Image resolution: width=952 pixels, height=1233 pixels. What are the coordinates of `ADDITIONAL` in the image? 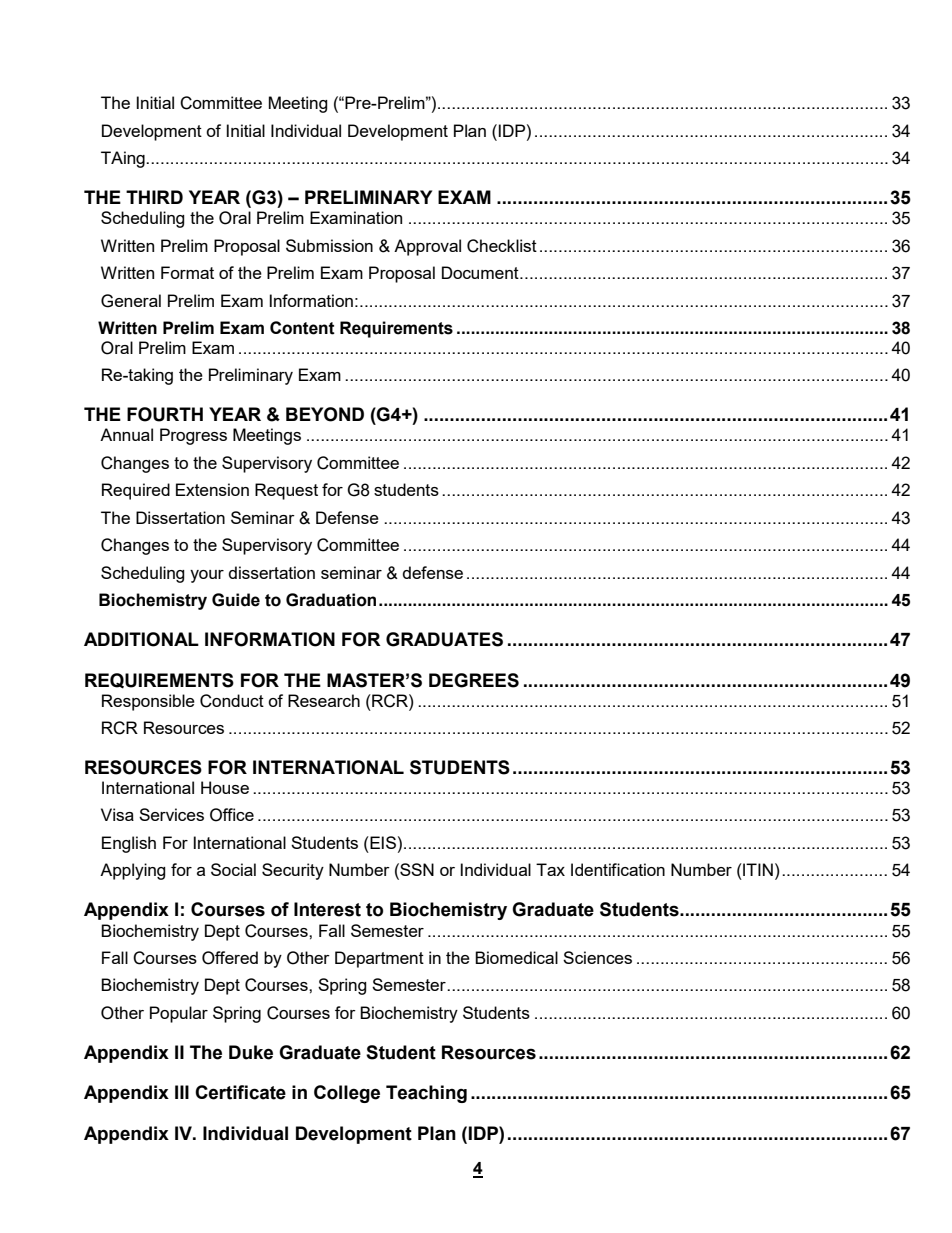 It's located at (141, 639).
